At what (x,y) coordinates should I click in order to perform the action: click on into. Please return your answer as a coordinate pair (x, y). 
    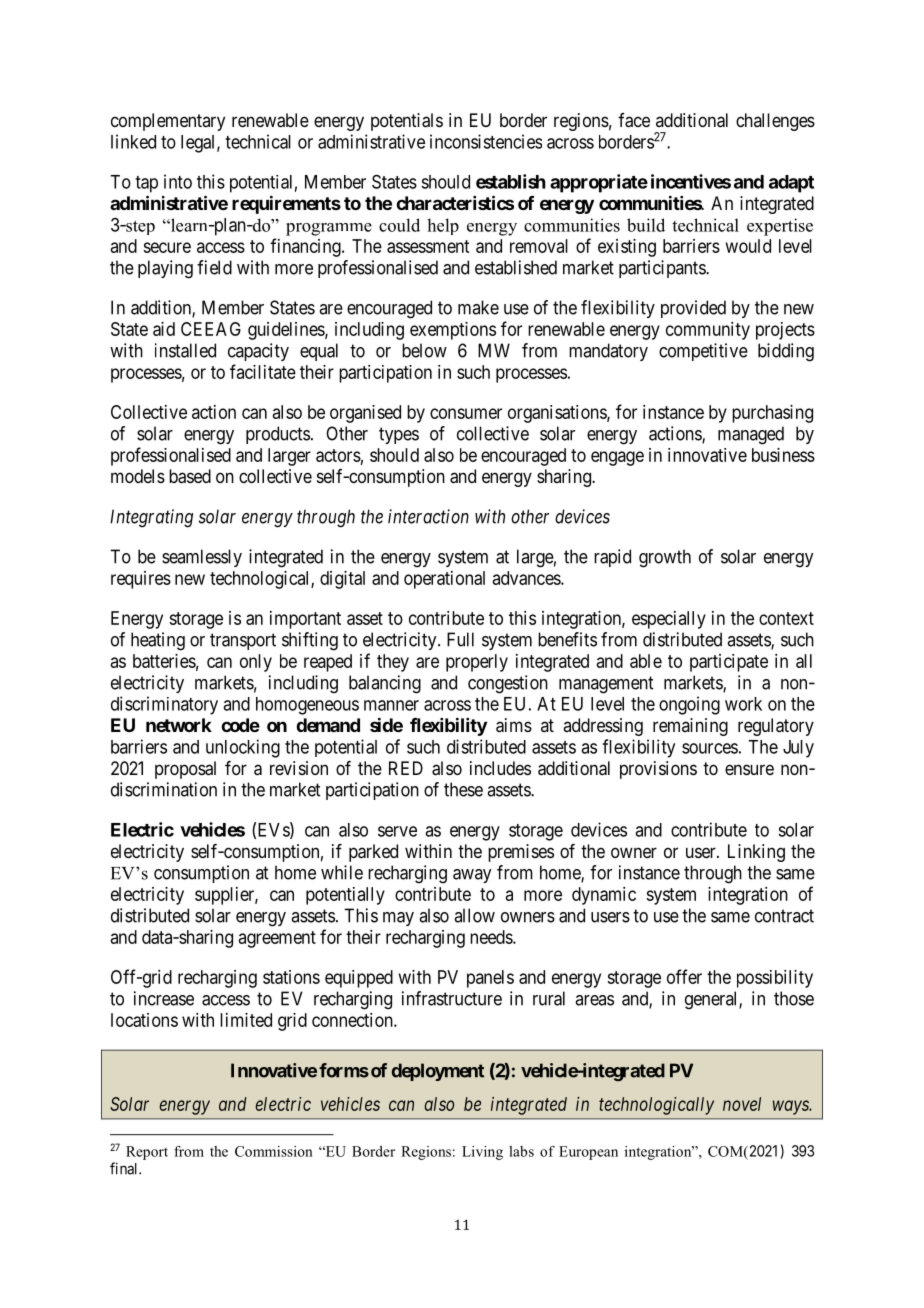
    Looking at the image, I should click on (178, 181).
